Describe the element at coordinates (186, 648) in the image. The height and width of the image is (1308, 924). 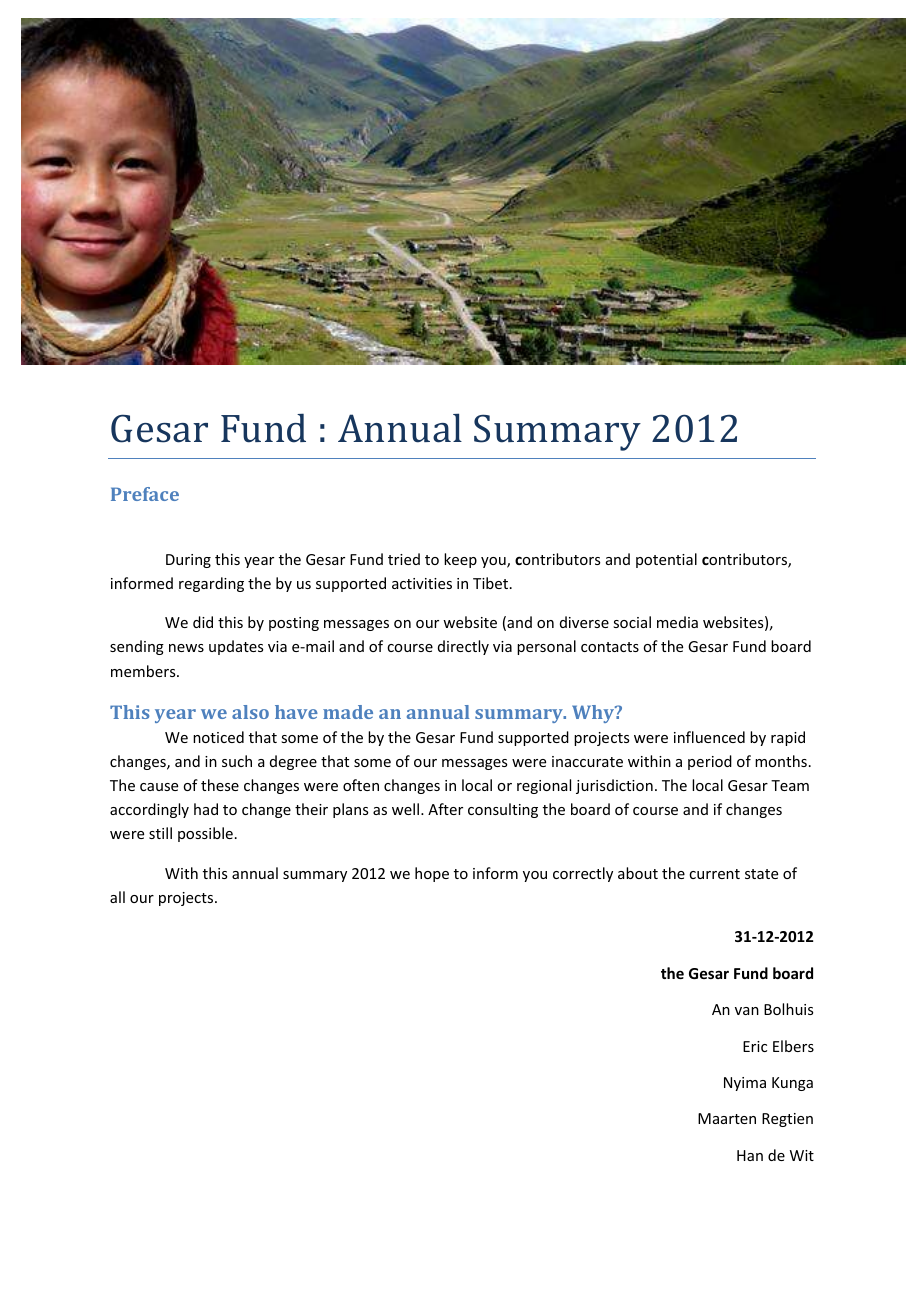
I see `news` at that location.
